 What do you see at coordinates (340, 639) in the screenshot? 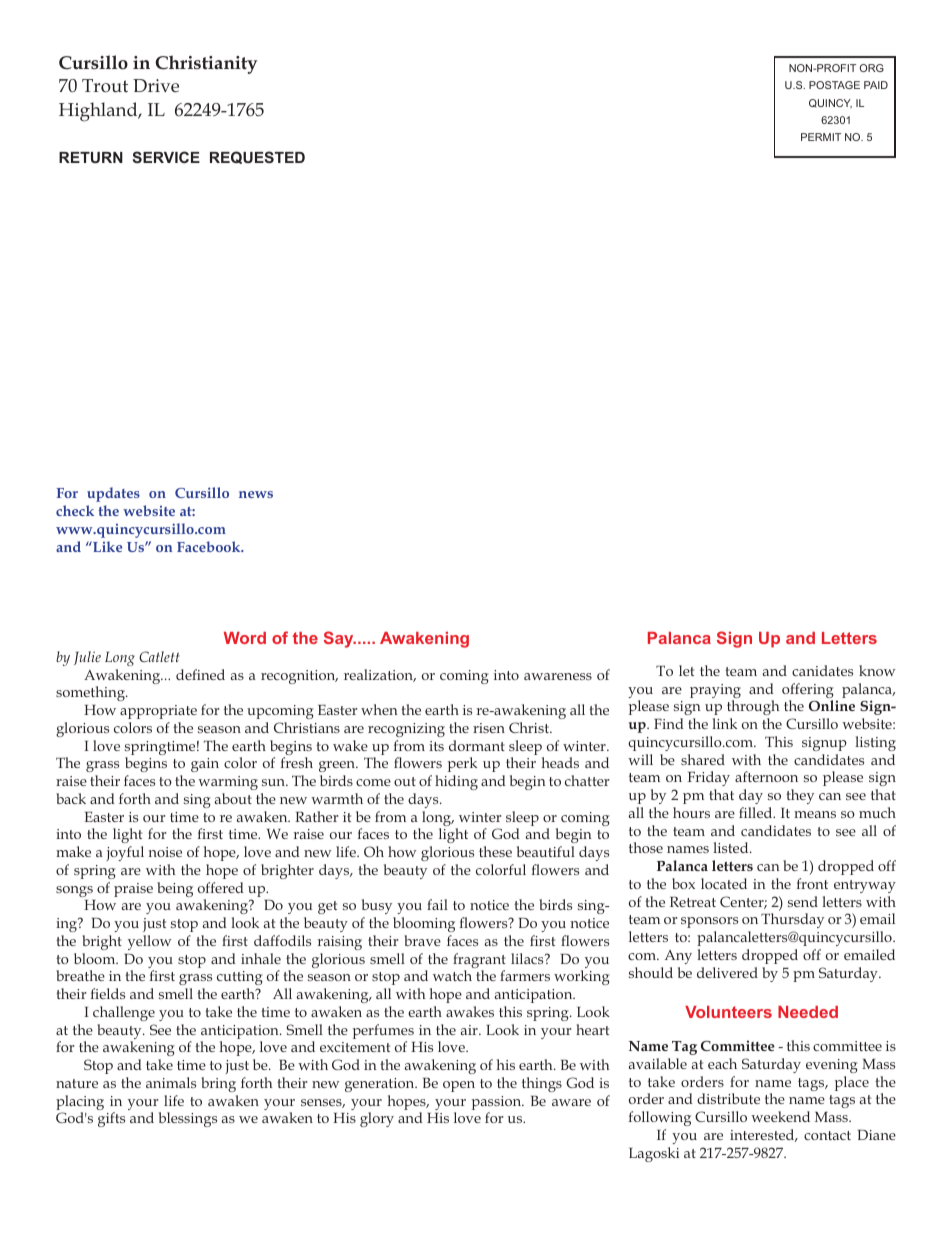
I see `Say` at bounding box center [340, 639].
